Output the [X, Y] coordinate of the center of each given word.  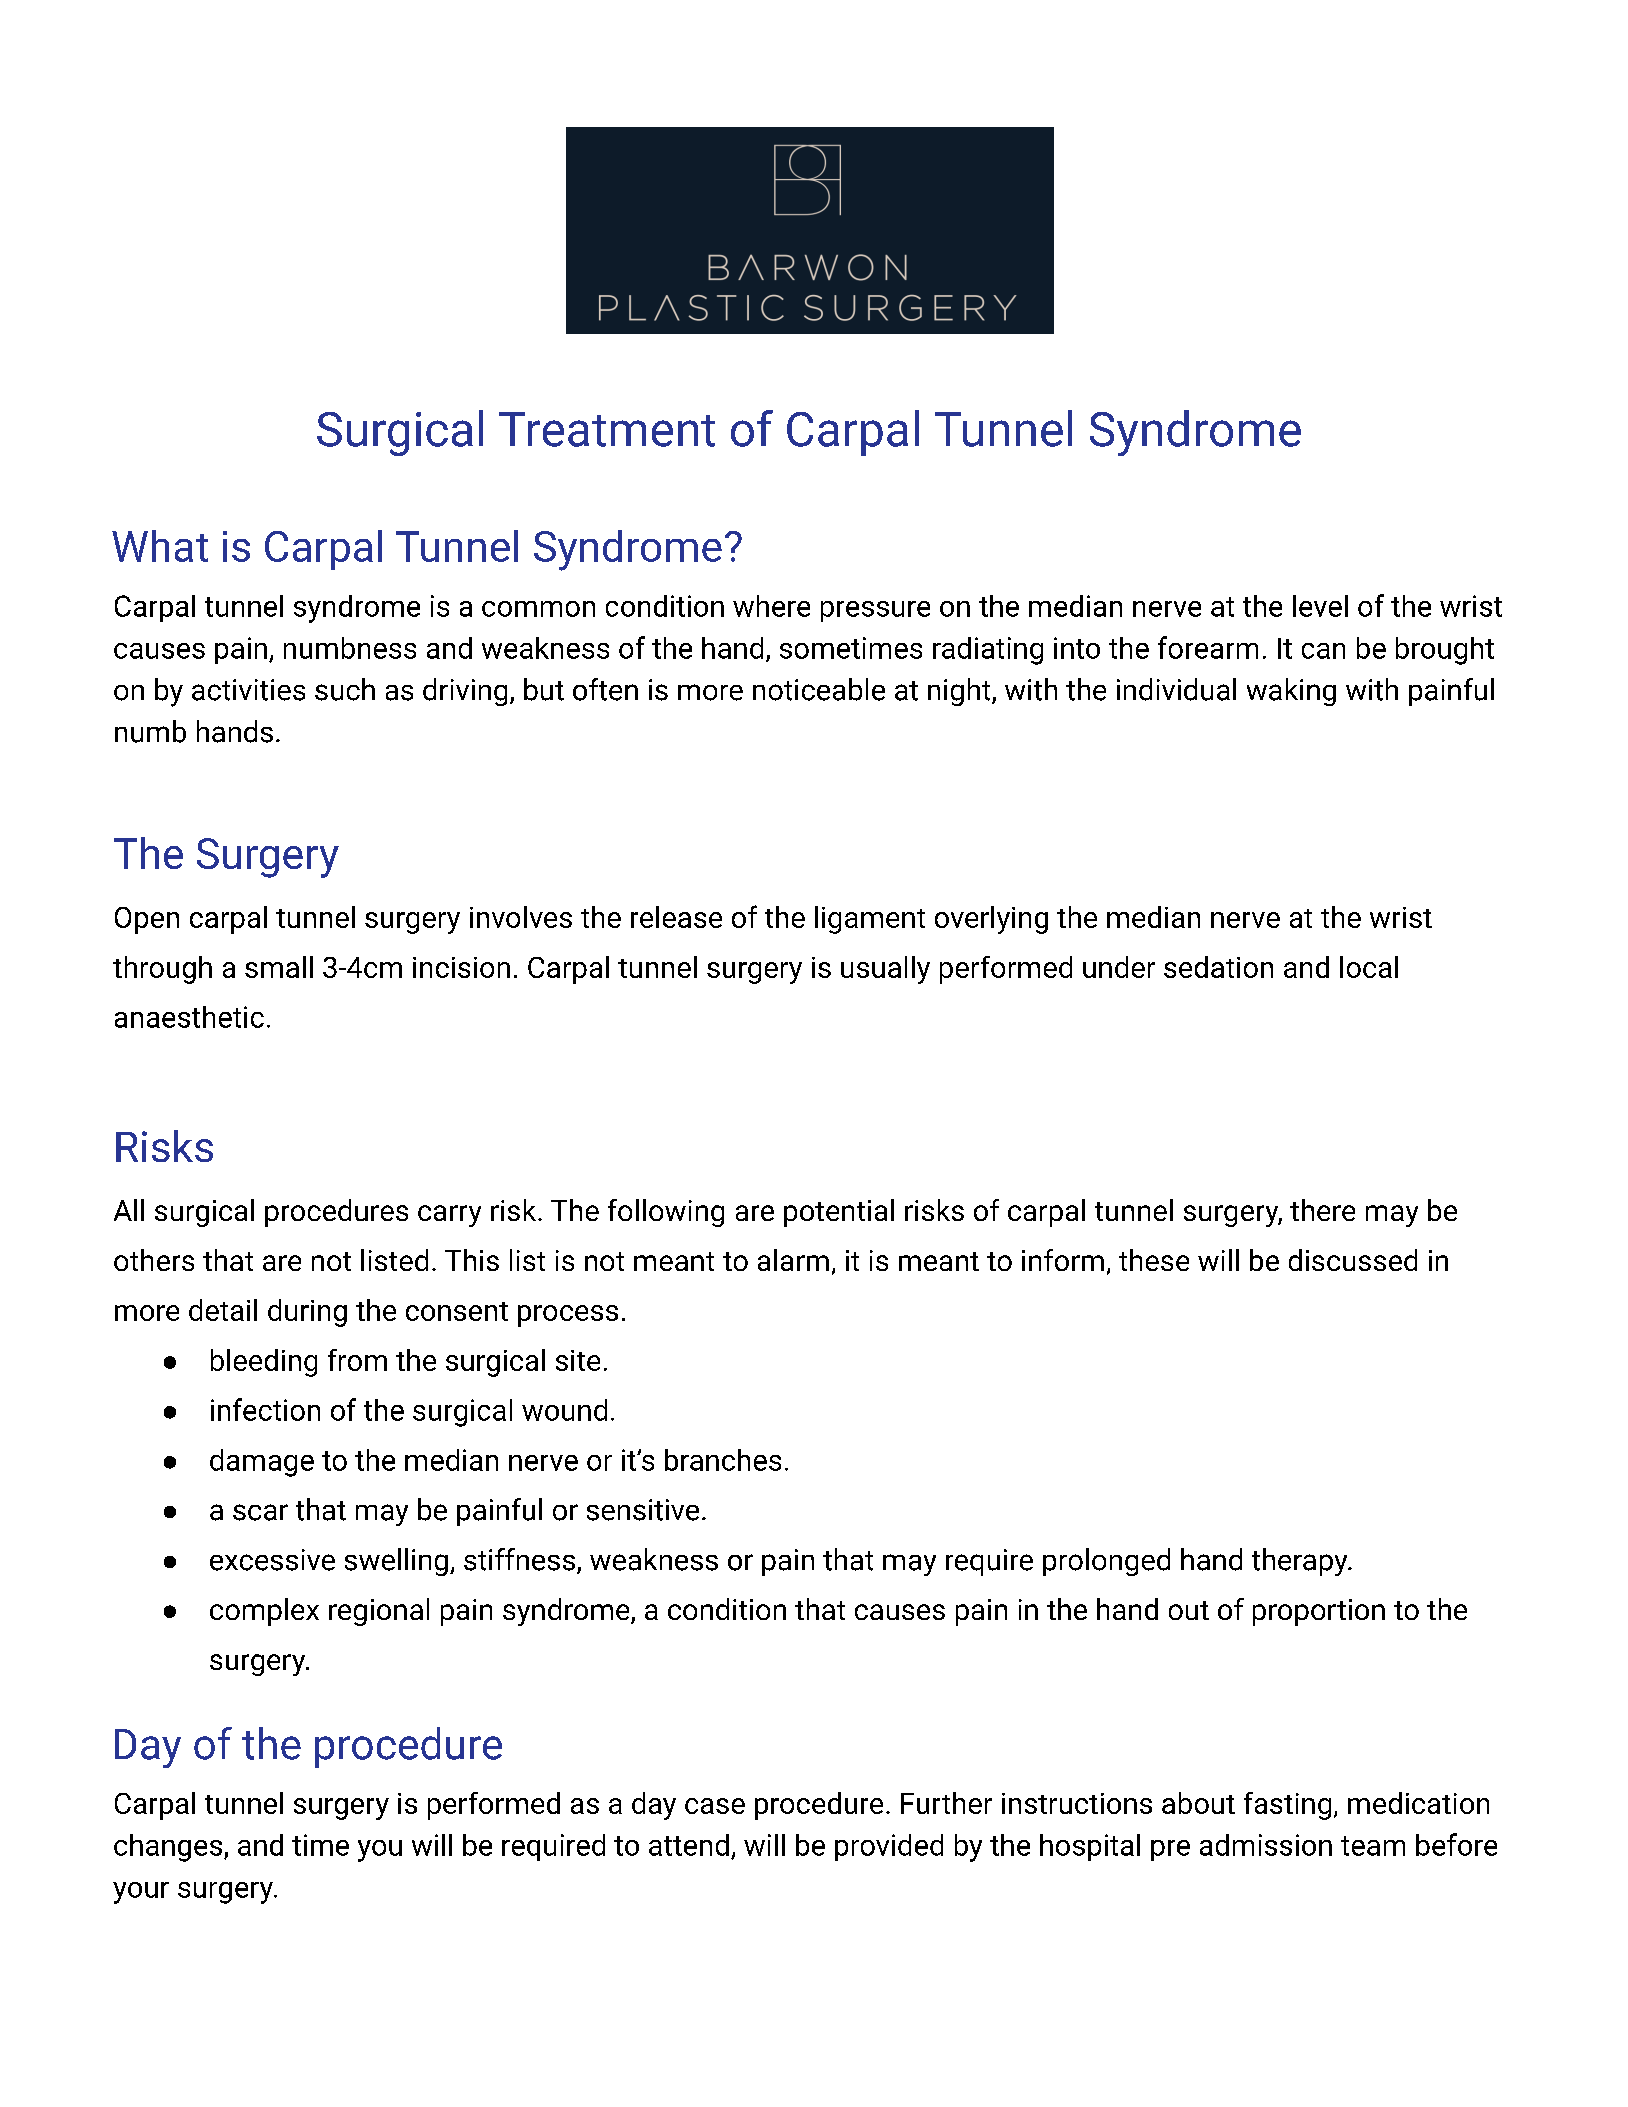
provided [889, 1847]
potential [839, 1213]
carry [449, 1216]
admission [1266, 1845]
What [160, 546]
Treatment [607, 429]
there [1322, 1210]
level [1320, 606]
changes [169, 1848]
